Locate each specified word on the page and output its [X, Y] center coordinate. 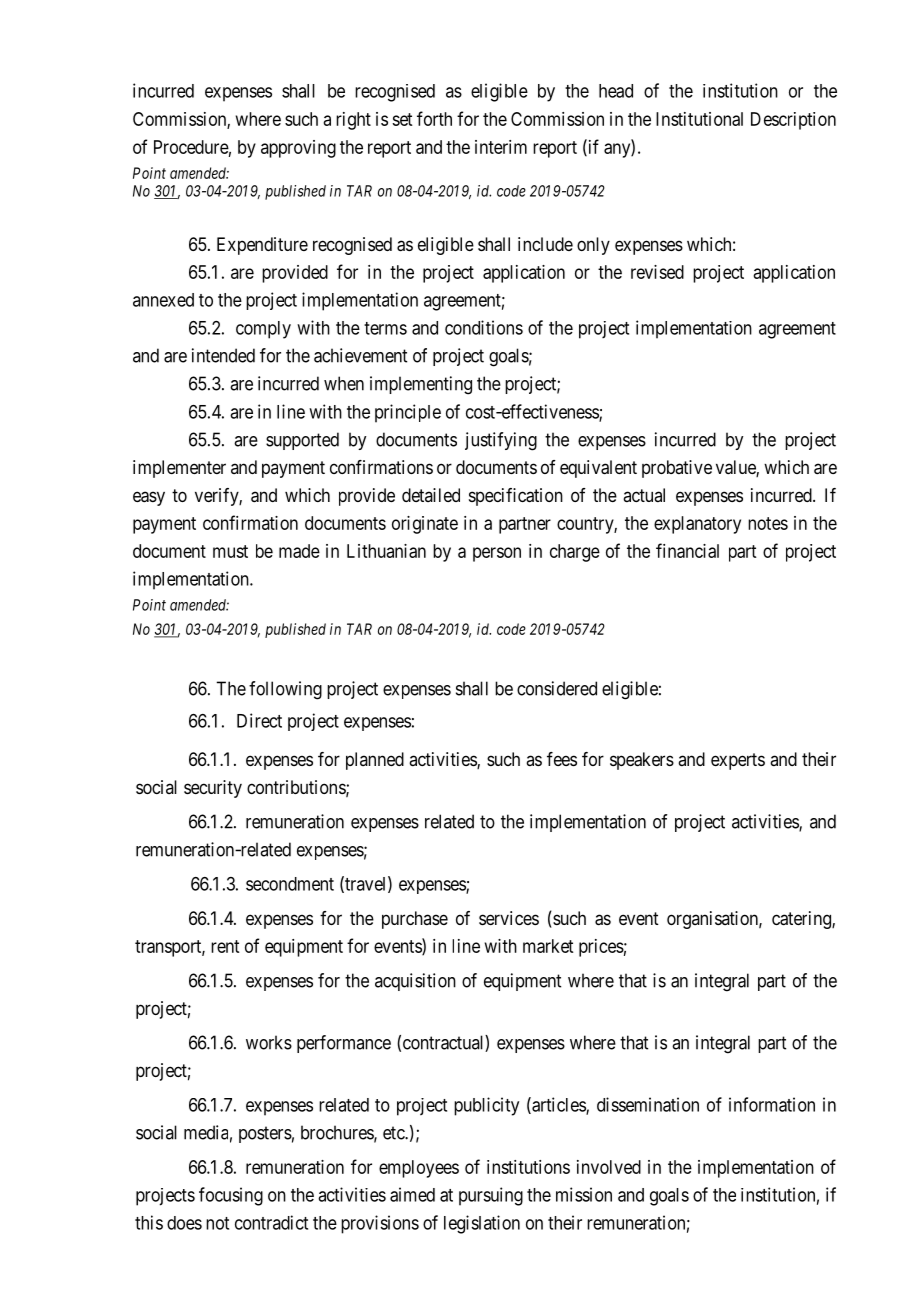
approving [298, 149]
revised [657, 272]
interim [501, 147]
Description [793, 121]
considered [557, 688]
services [509, 918]
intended [223, 355]
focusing [231, 1196]
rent [225, 946]
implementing [421, 385]
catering [802, 920]
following [285, 690]
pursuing [491, 1196]
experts [738, 761]
